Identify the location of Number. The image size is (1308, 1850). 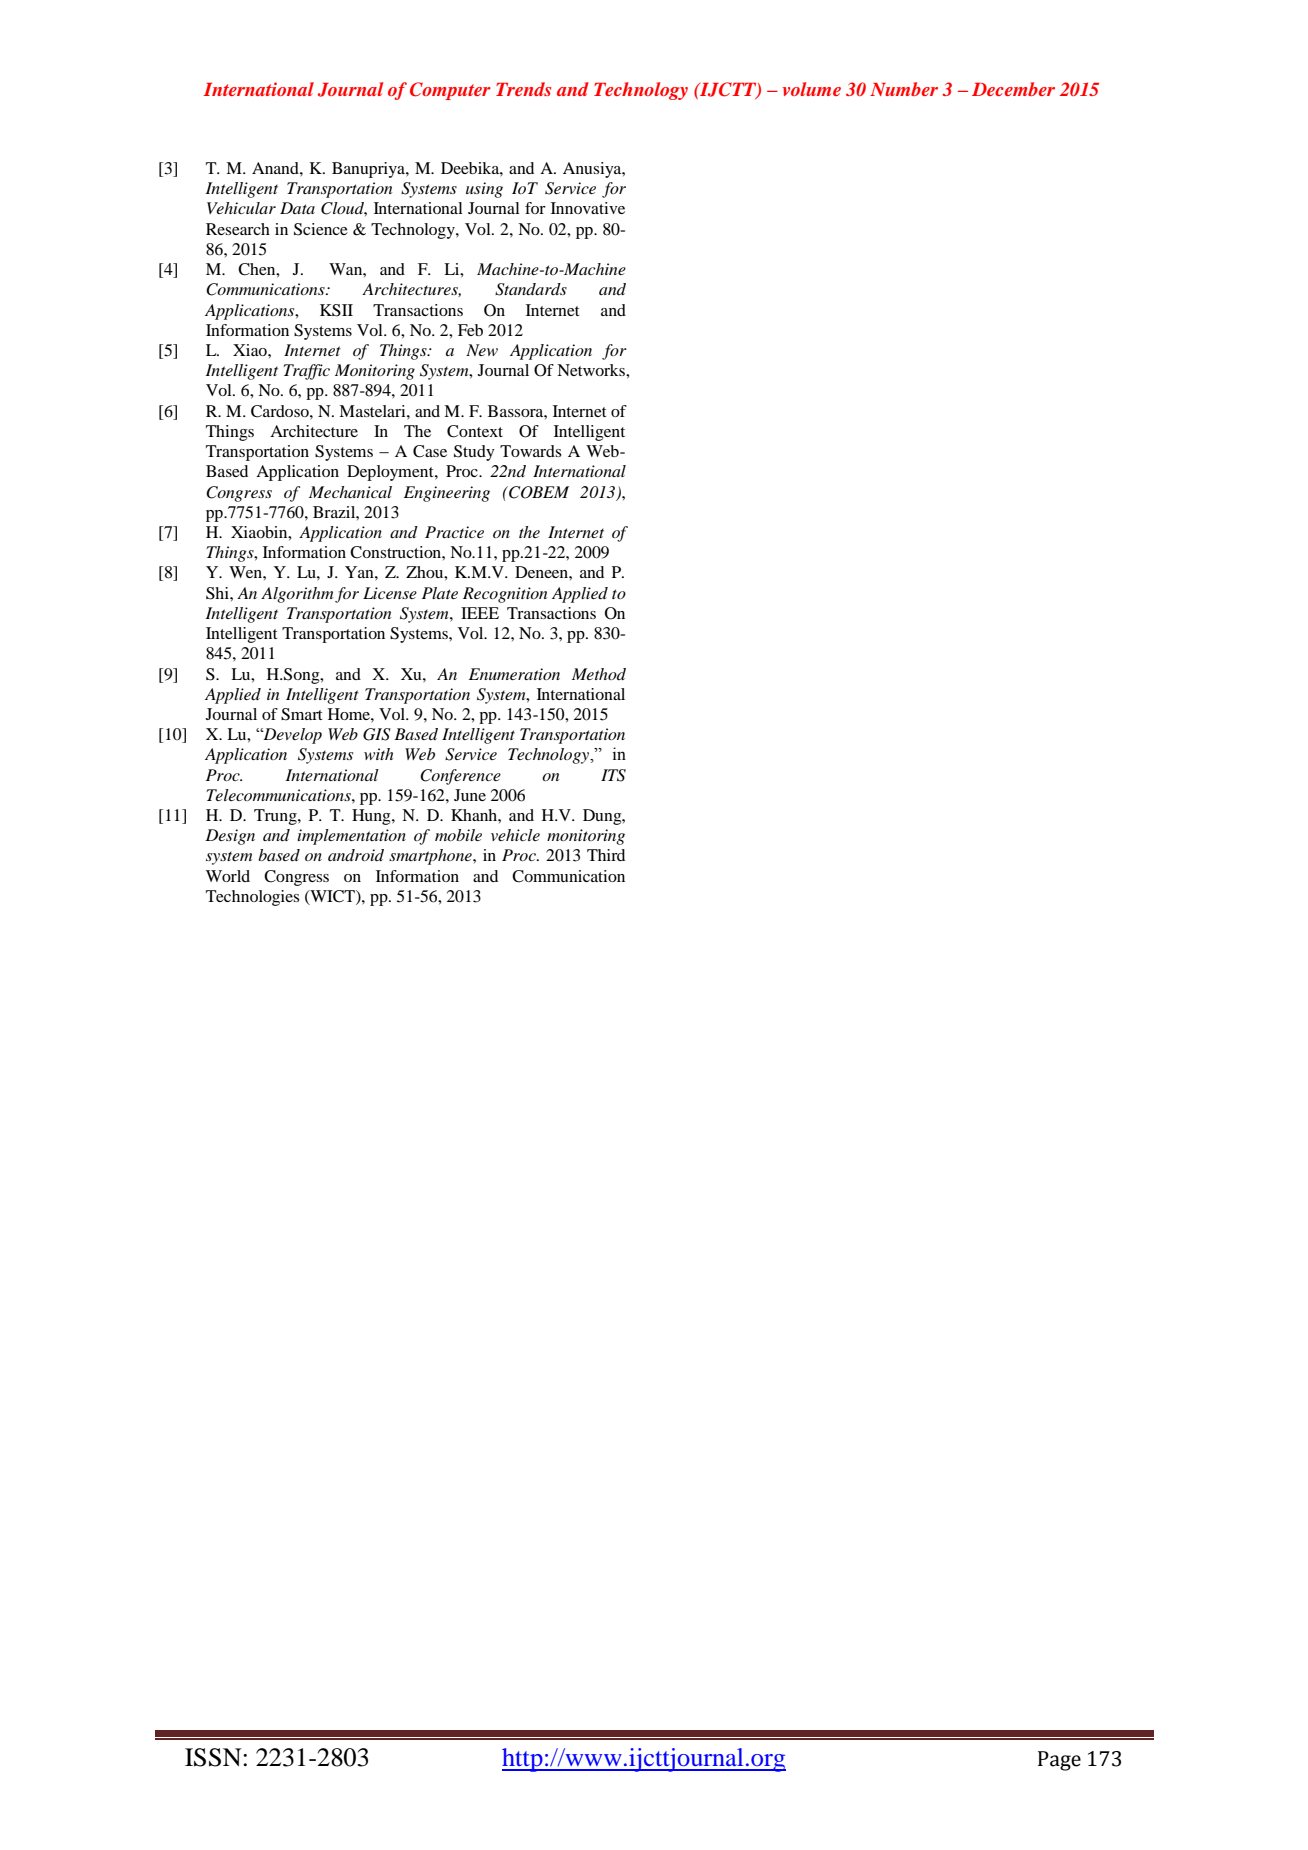
(904, 89).
